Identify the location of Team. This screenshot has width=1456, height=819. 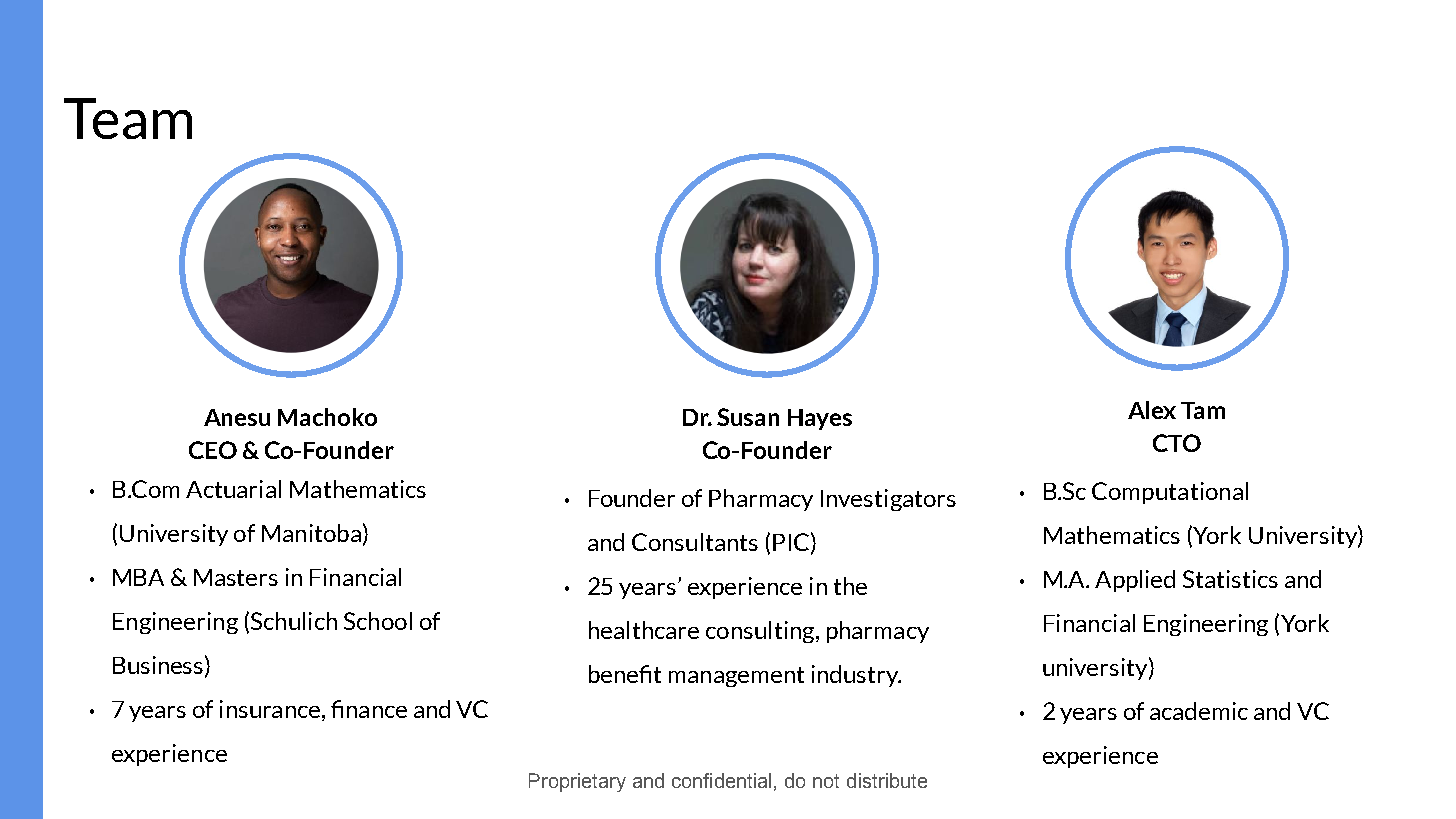
(128, 118).
